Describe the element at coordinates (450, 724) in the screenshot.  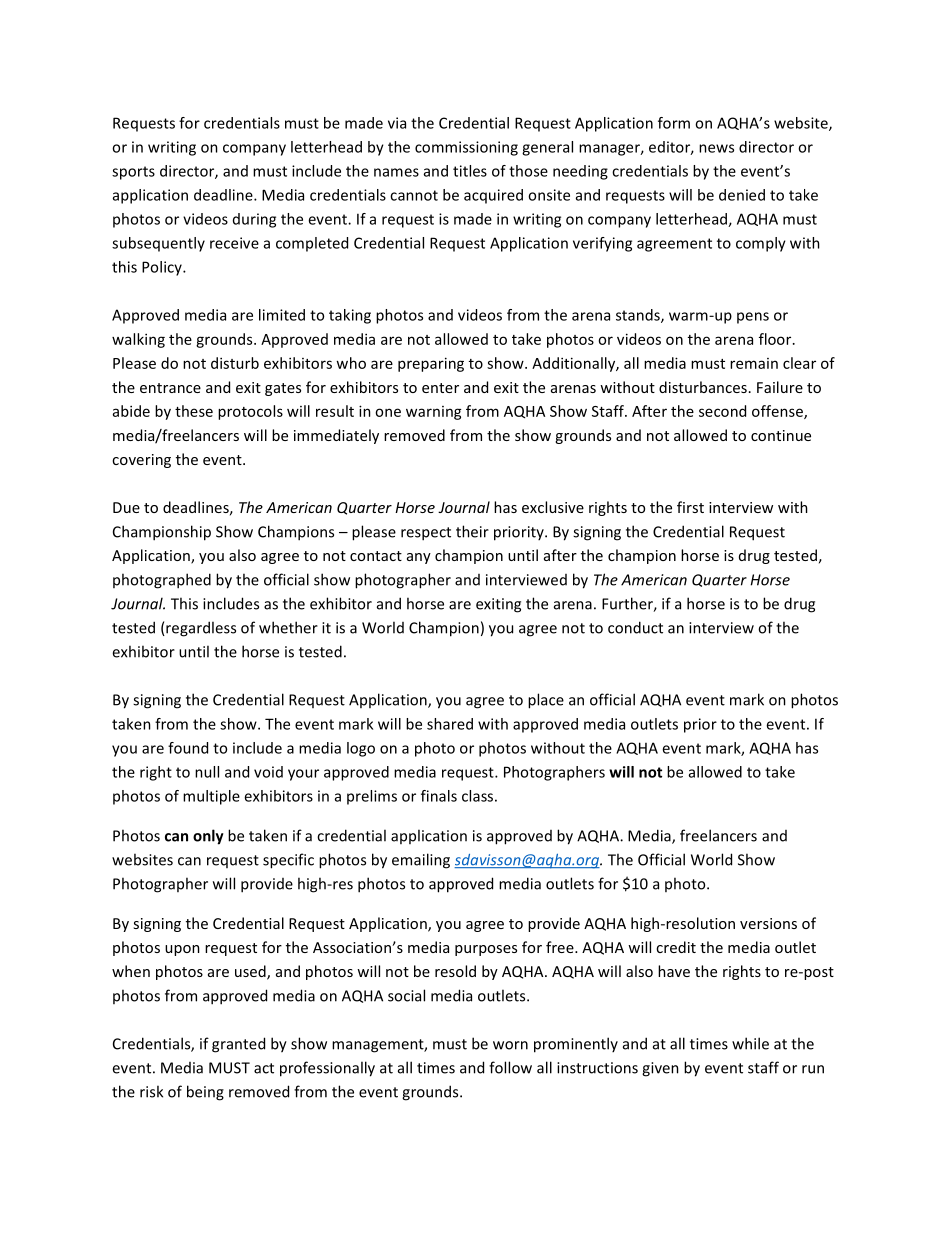
I see `shared` at that location.
